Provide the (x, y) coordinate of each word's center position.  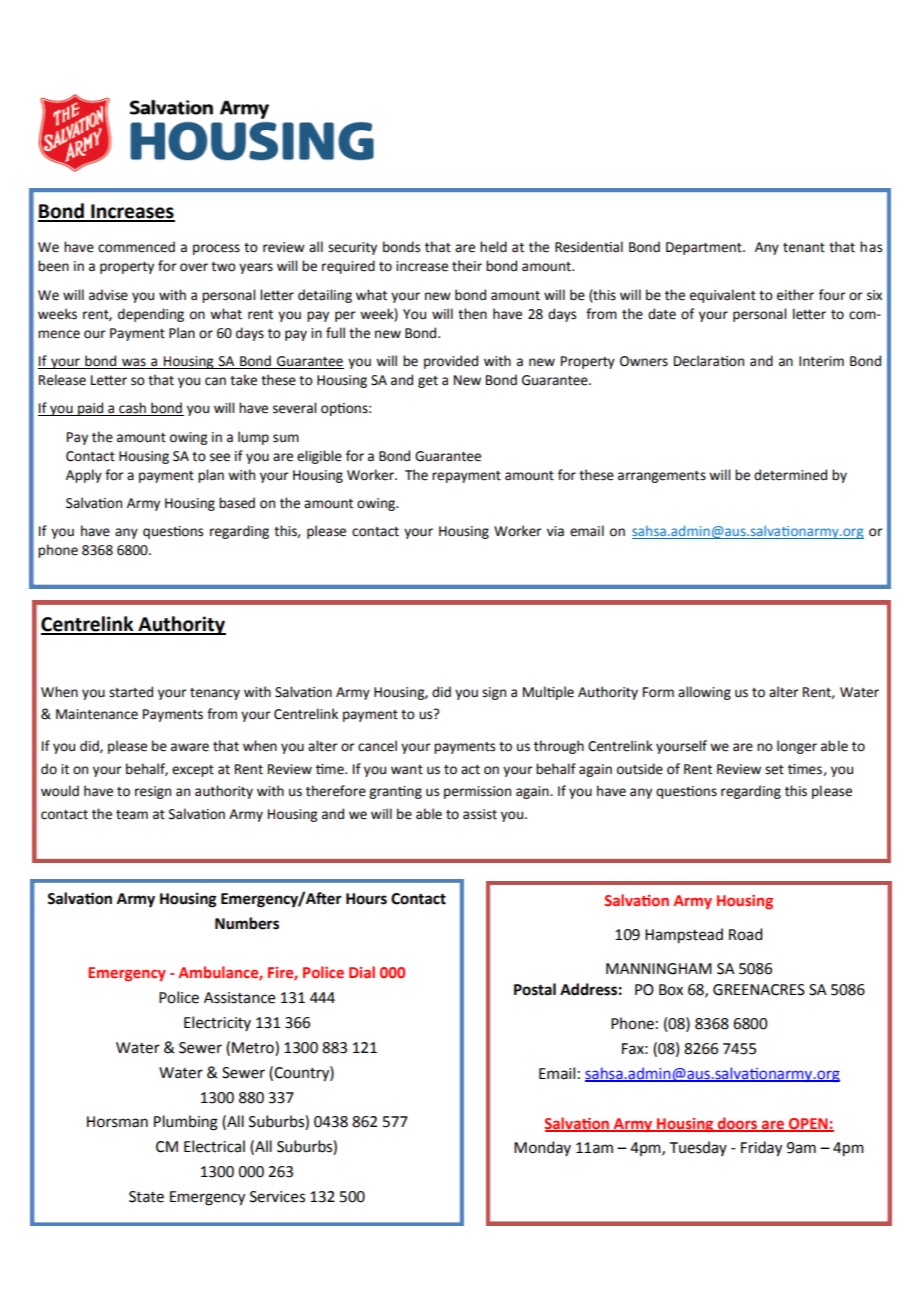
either (795, 295)
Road (745, 934)
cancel (377, 746)
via (555, 531)
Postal (535, 989)
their (467, 266)
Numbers (247, 923)
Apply (84, 476)
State (146, 1197)
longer (797, 747)
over (194, 267)
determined (790, 475)
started (131, 692)
